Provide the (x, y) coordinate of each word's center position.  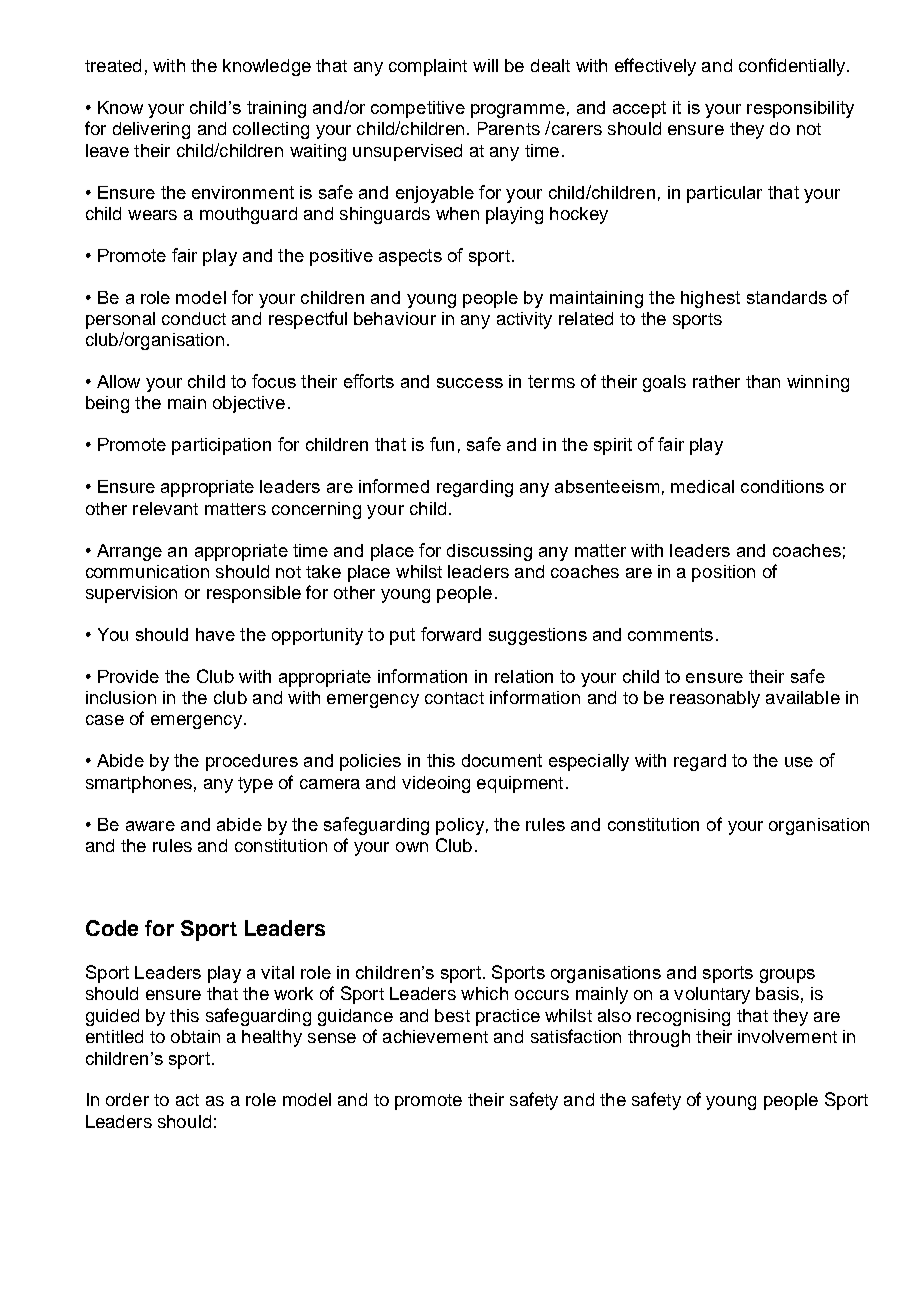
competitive (418, 109)
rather (716, 381)
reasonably (715, 699)
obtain (195, 1036)
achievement (435, 1036)
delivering (151, 130)
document (502, 760)
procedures (252, 762)
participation (221, 446)
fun (442, 444)
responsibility (800, 109)
